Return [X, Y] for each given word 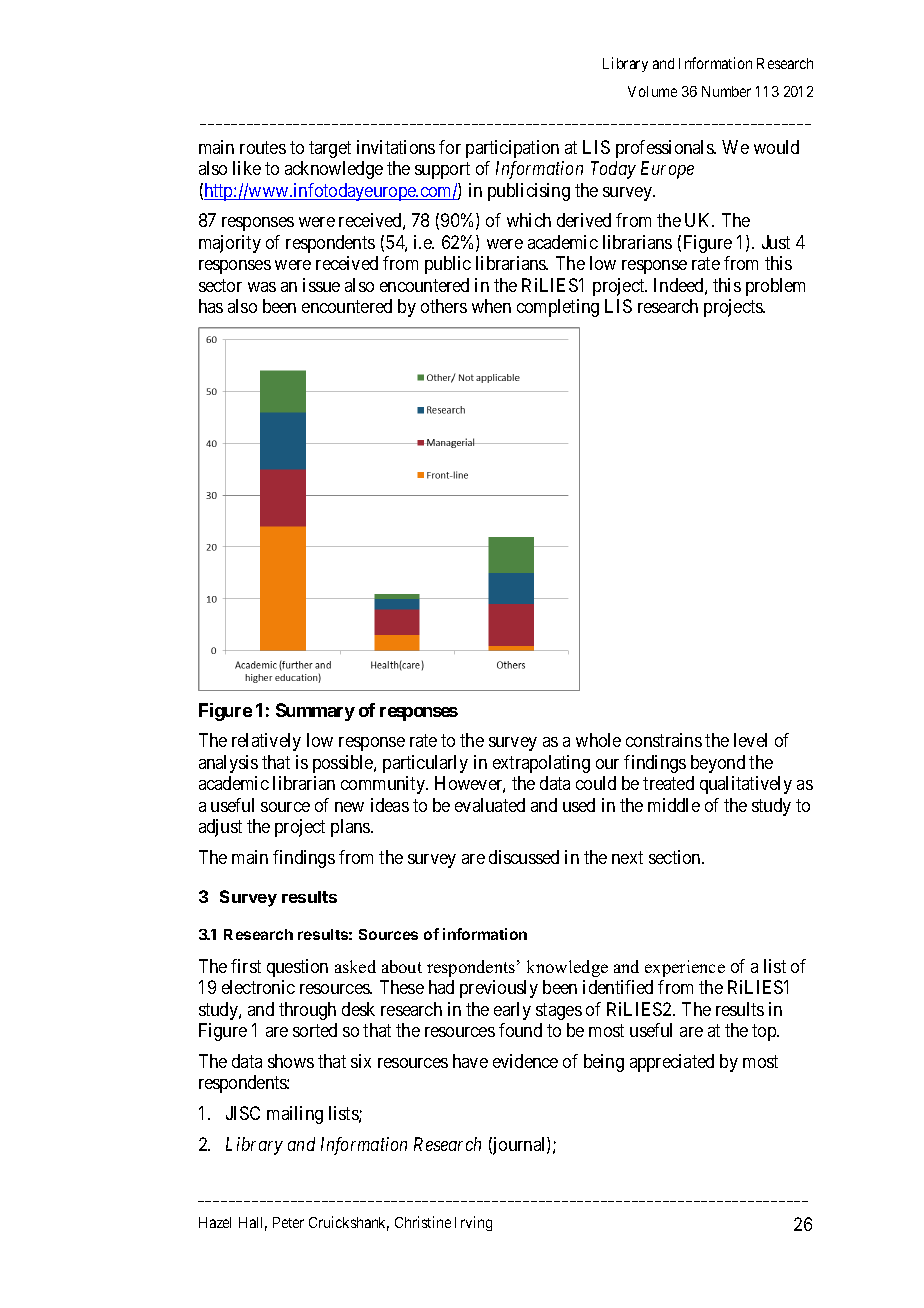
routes [263, 147]
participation [512, 149]
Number [726, 91]
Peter [288, 1222]
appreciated [672, 1063]
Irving [473, 1223]
